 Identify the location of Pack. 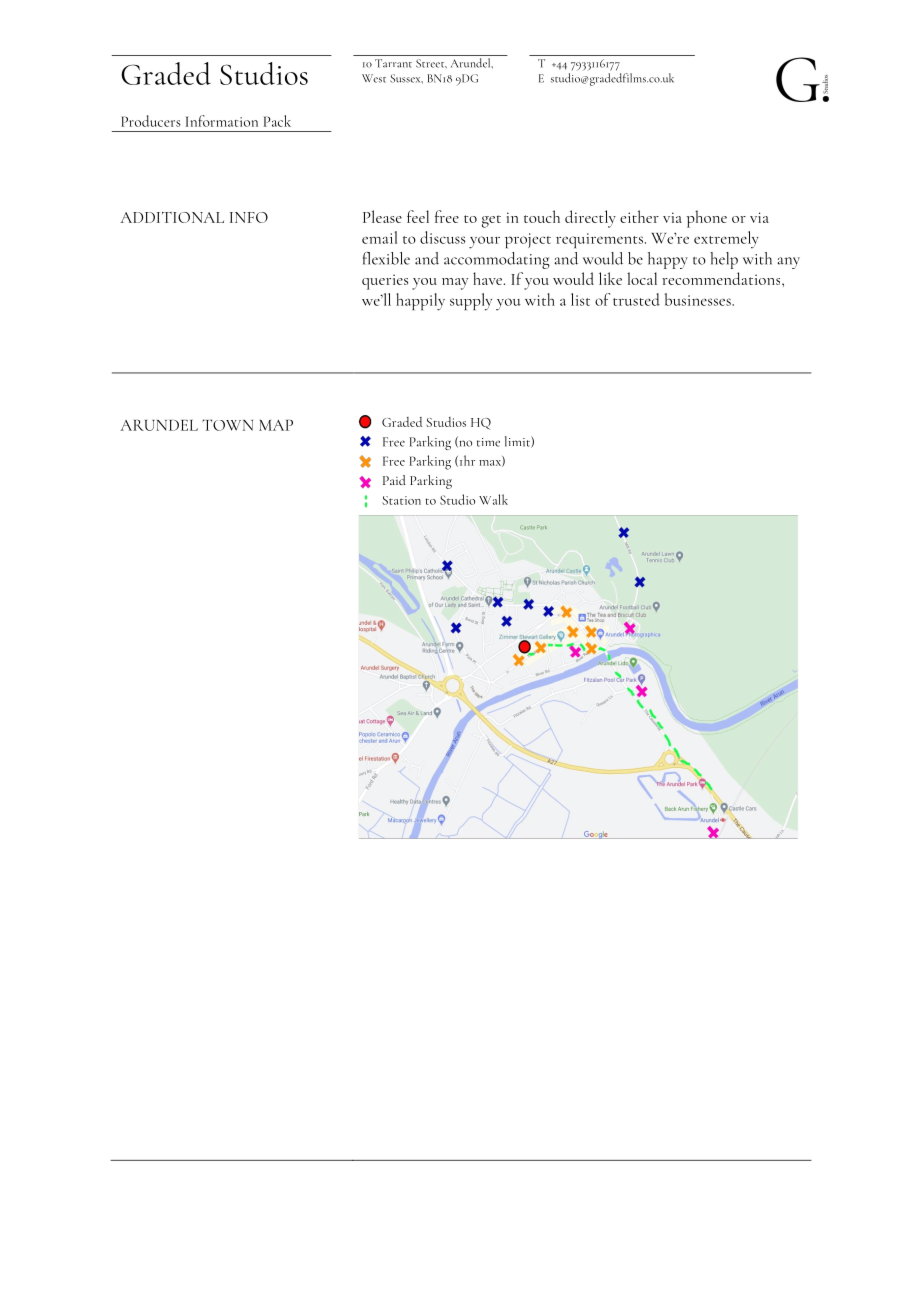
(277, 121).
